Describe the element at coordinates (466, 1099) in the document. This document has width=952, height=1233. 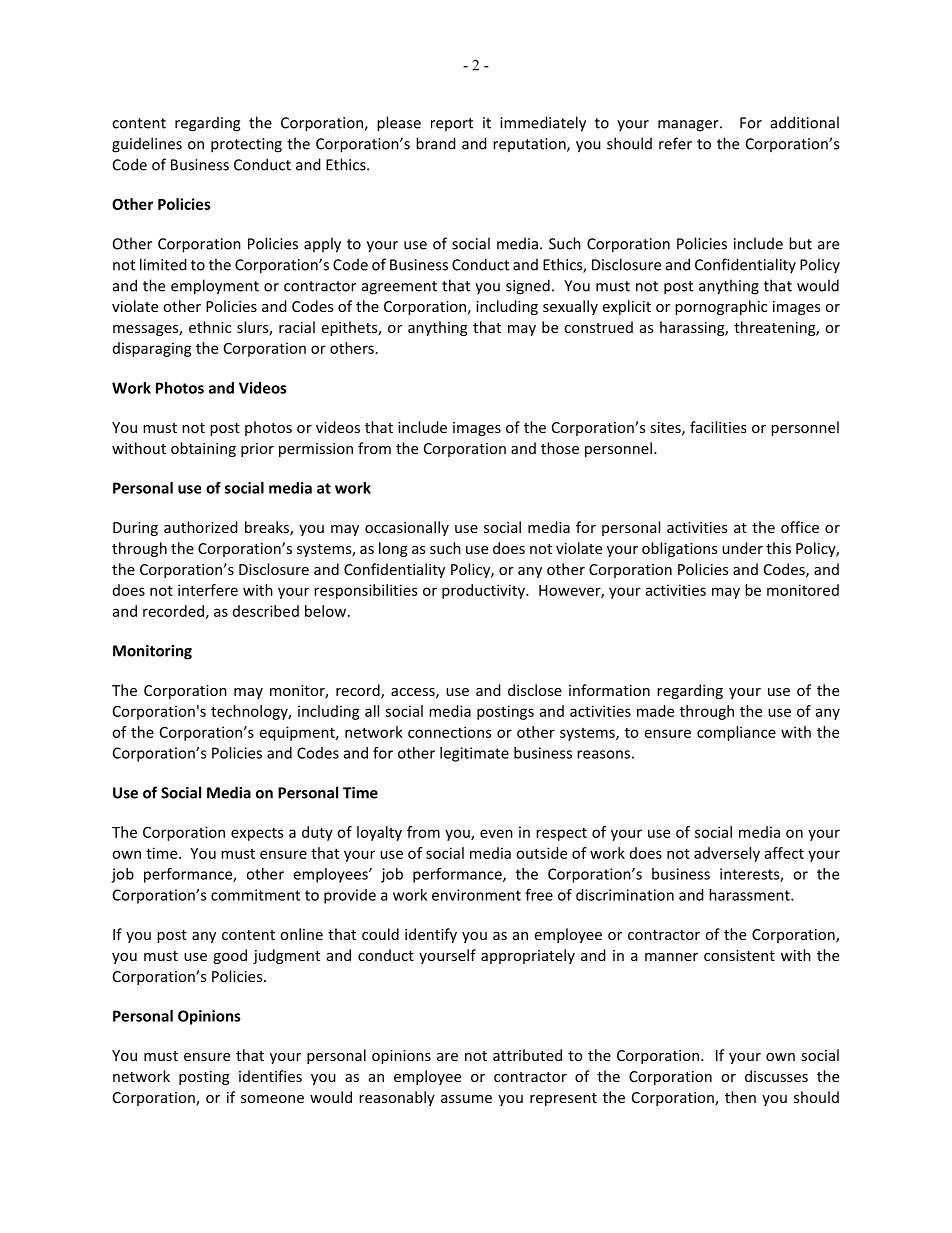
I see `assume` at that location.
